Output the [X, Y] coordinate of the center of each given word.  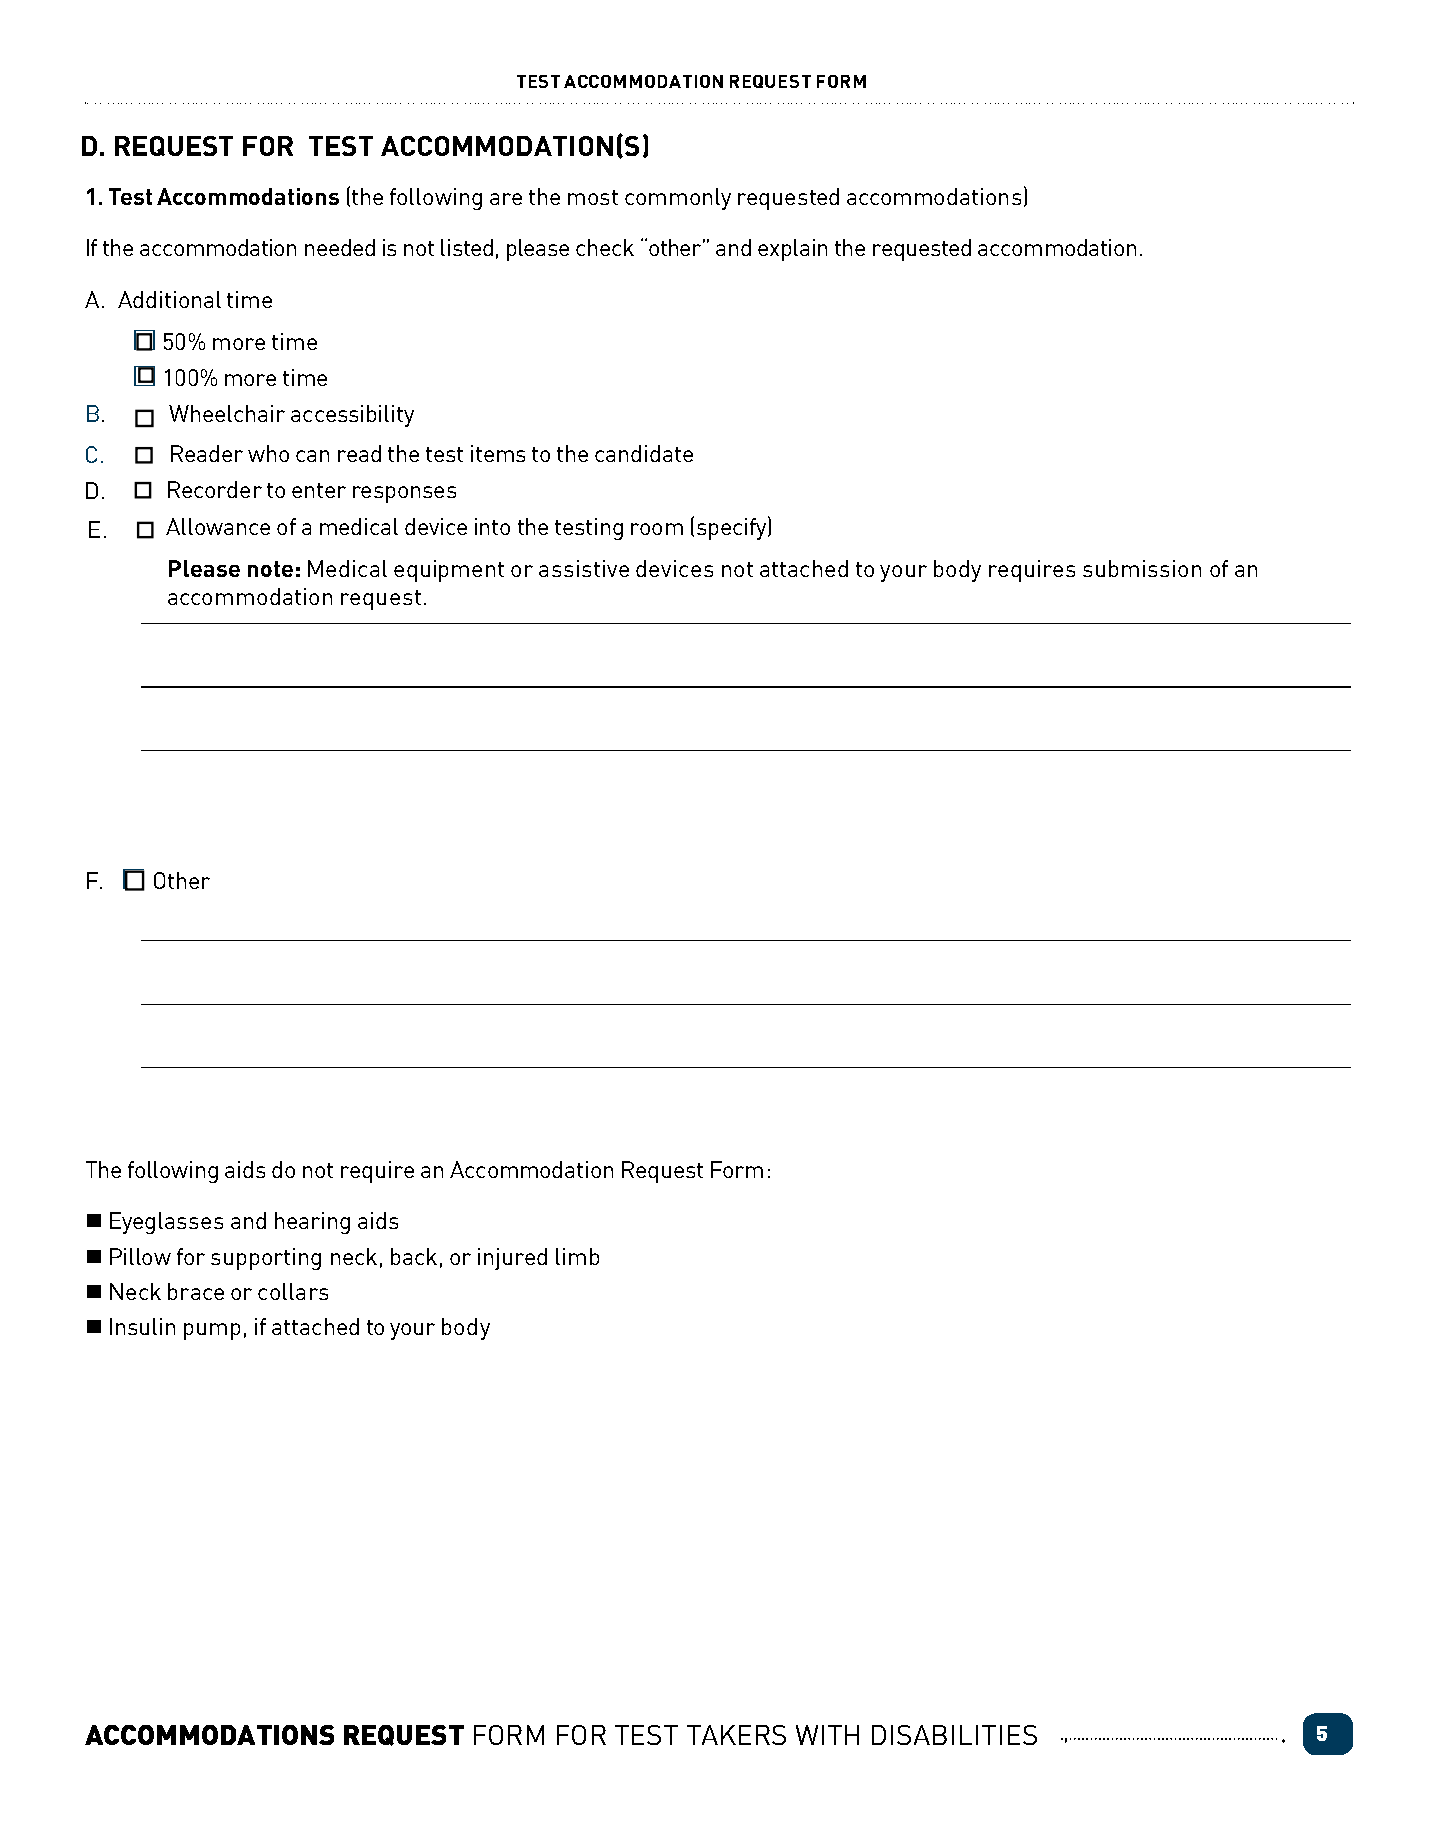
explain [792, 250]
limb [577, 1256]
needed [340, 247]
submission [1142, 568]
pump [212, 1331]
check [605, 247]
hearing [312, 1223]
